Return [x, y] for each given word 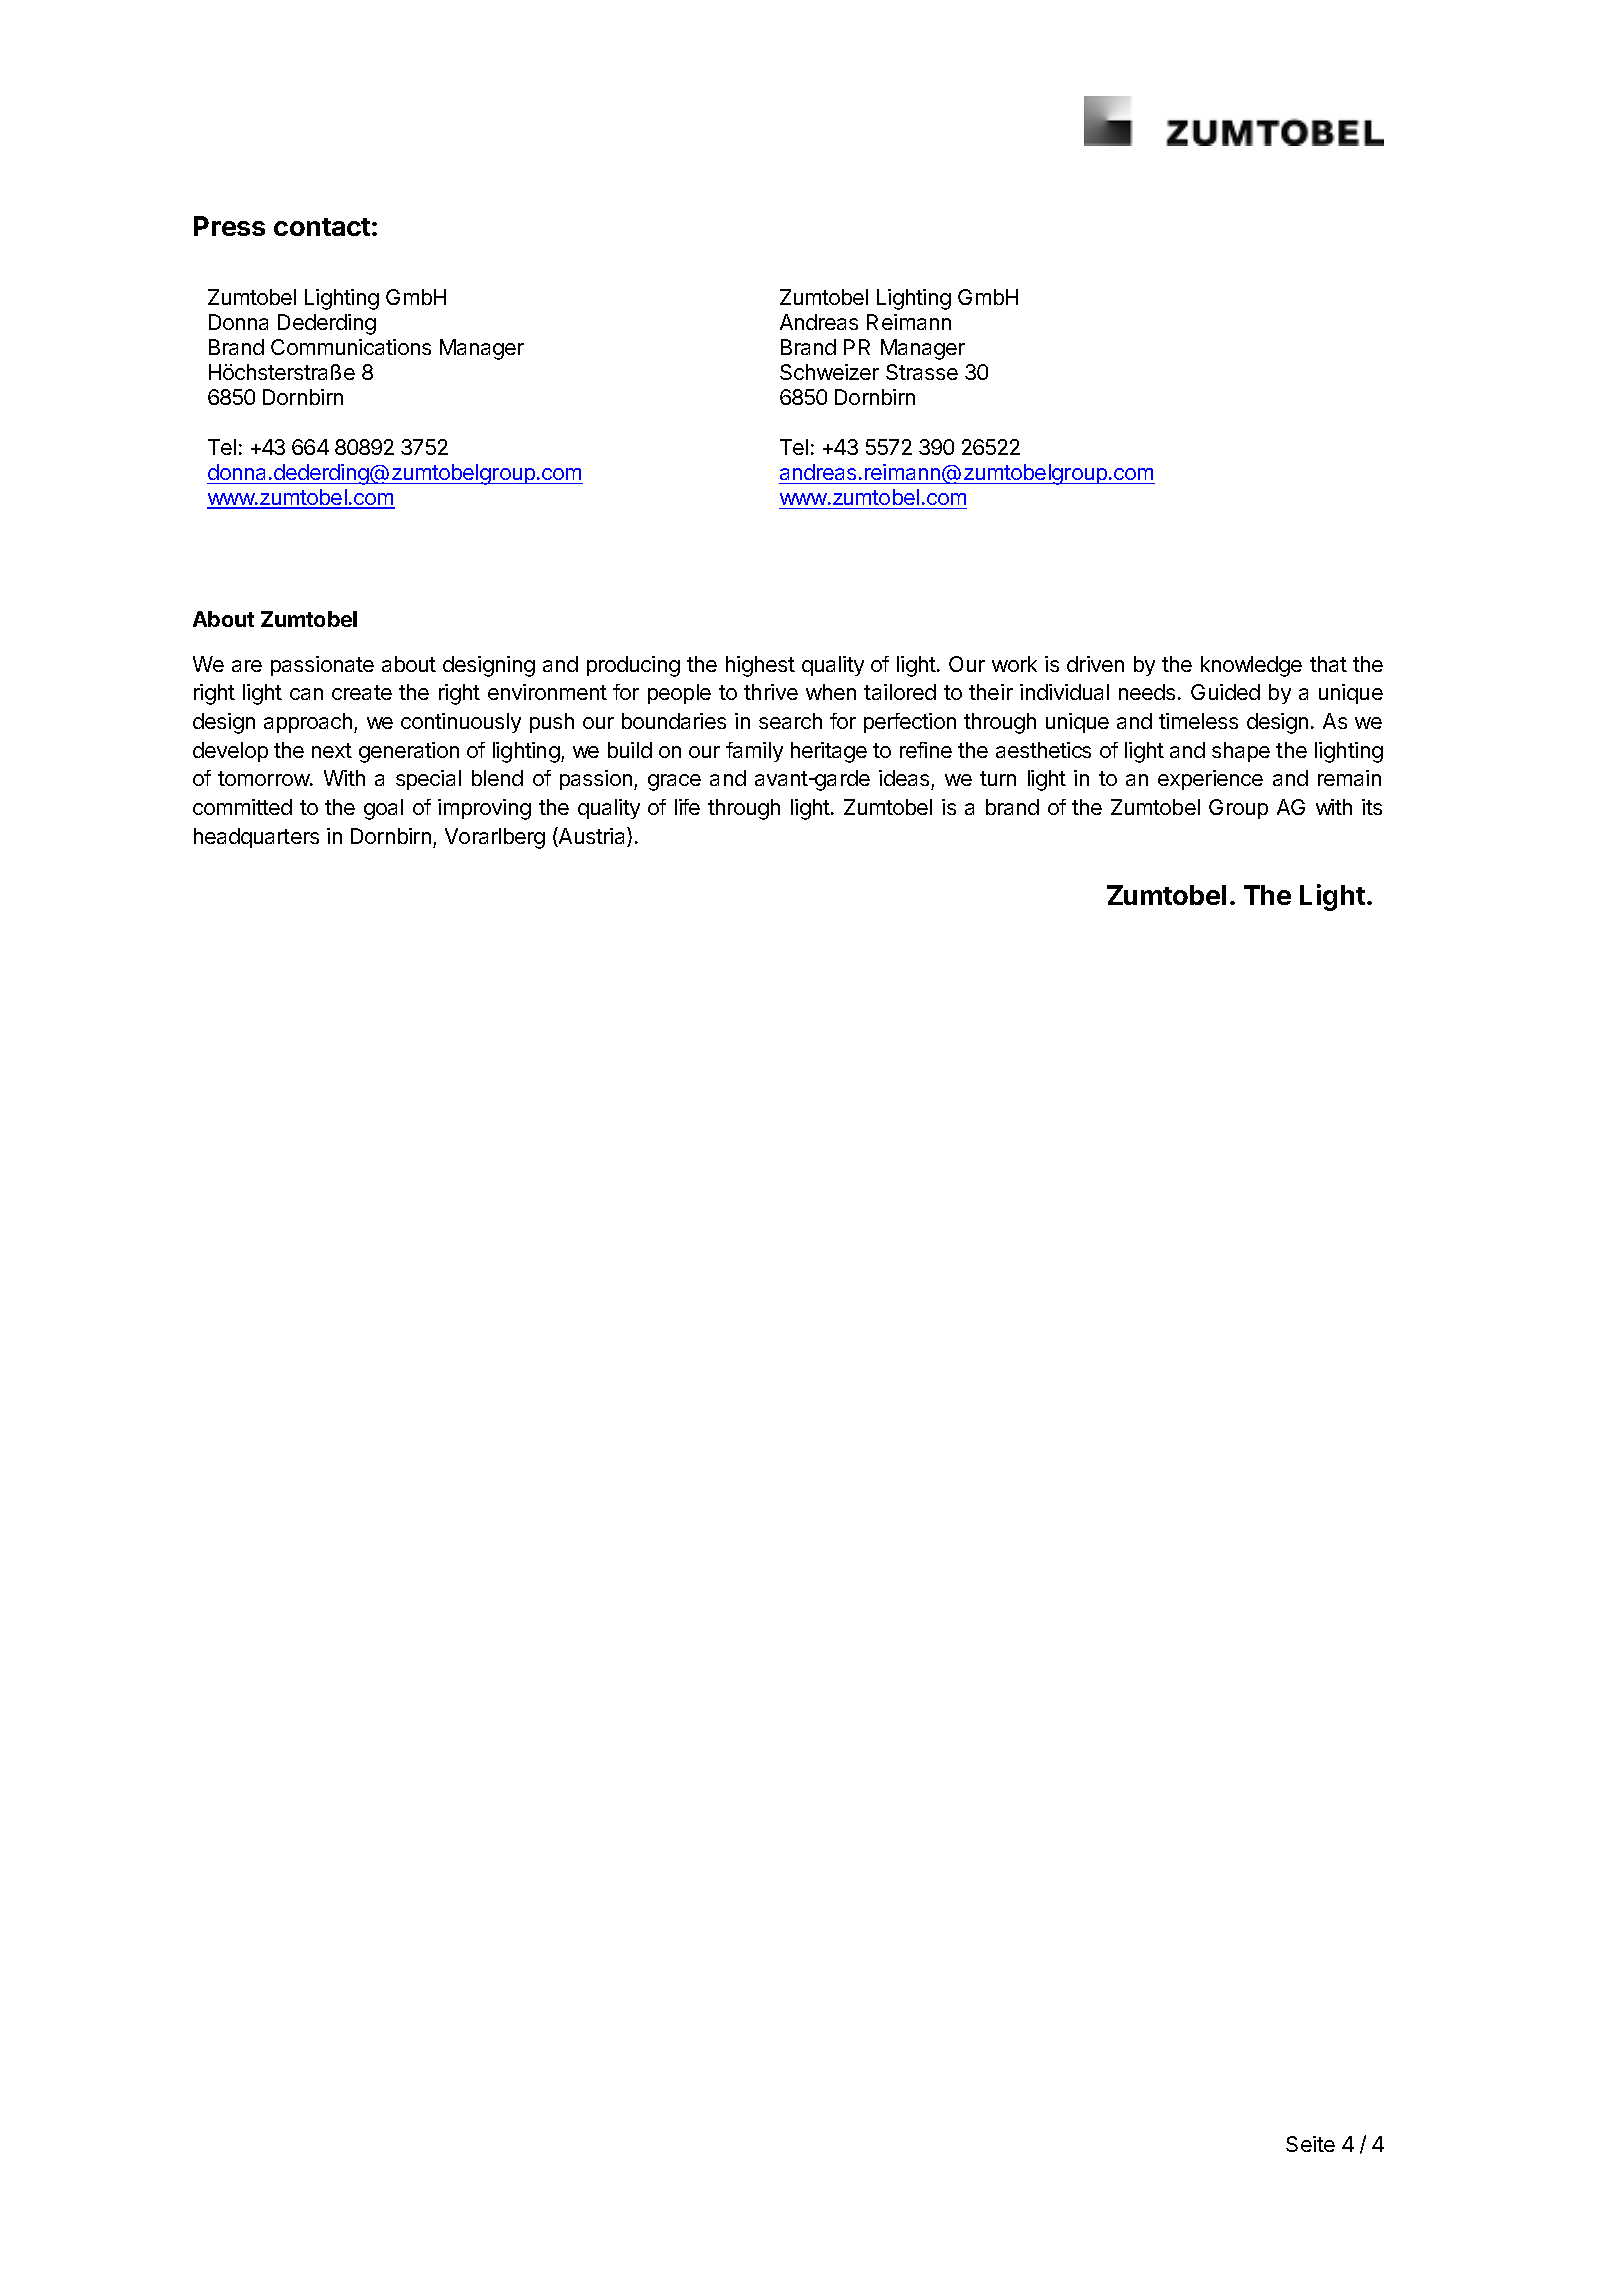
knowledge [1251, 666]
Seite [1310, 2144]
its [1372, 807]
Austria [592, 837]
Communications [351, 347]
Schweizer [829, 372]
